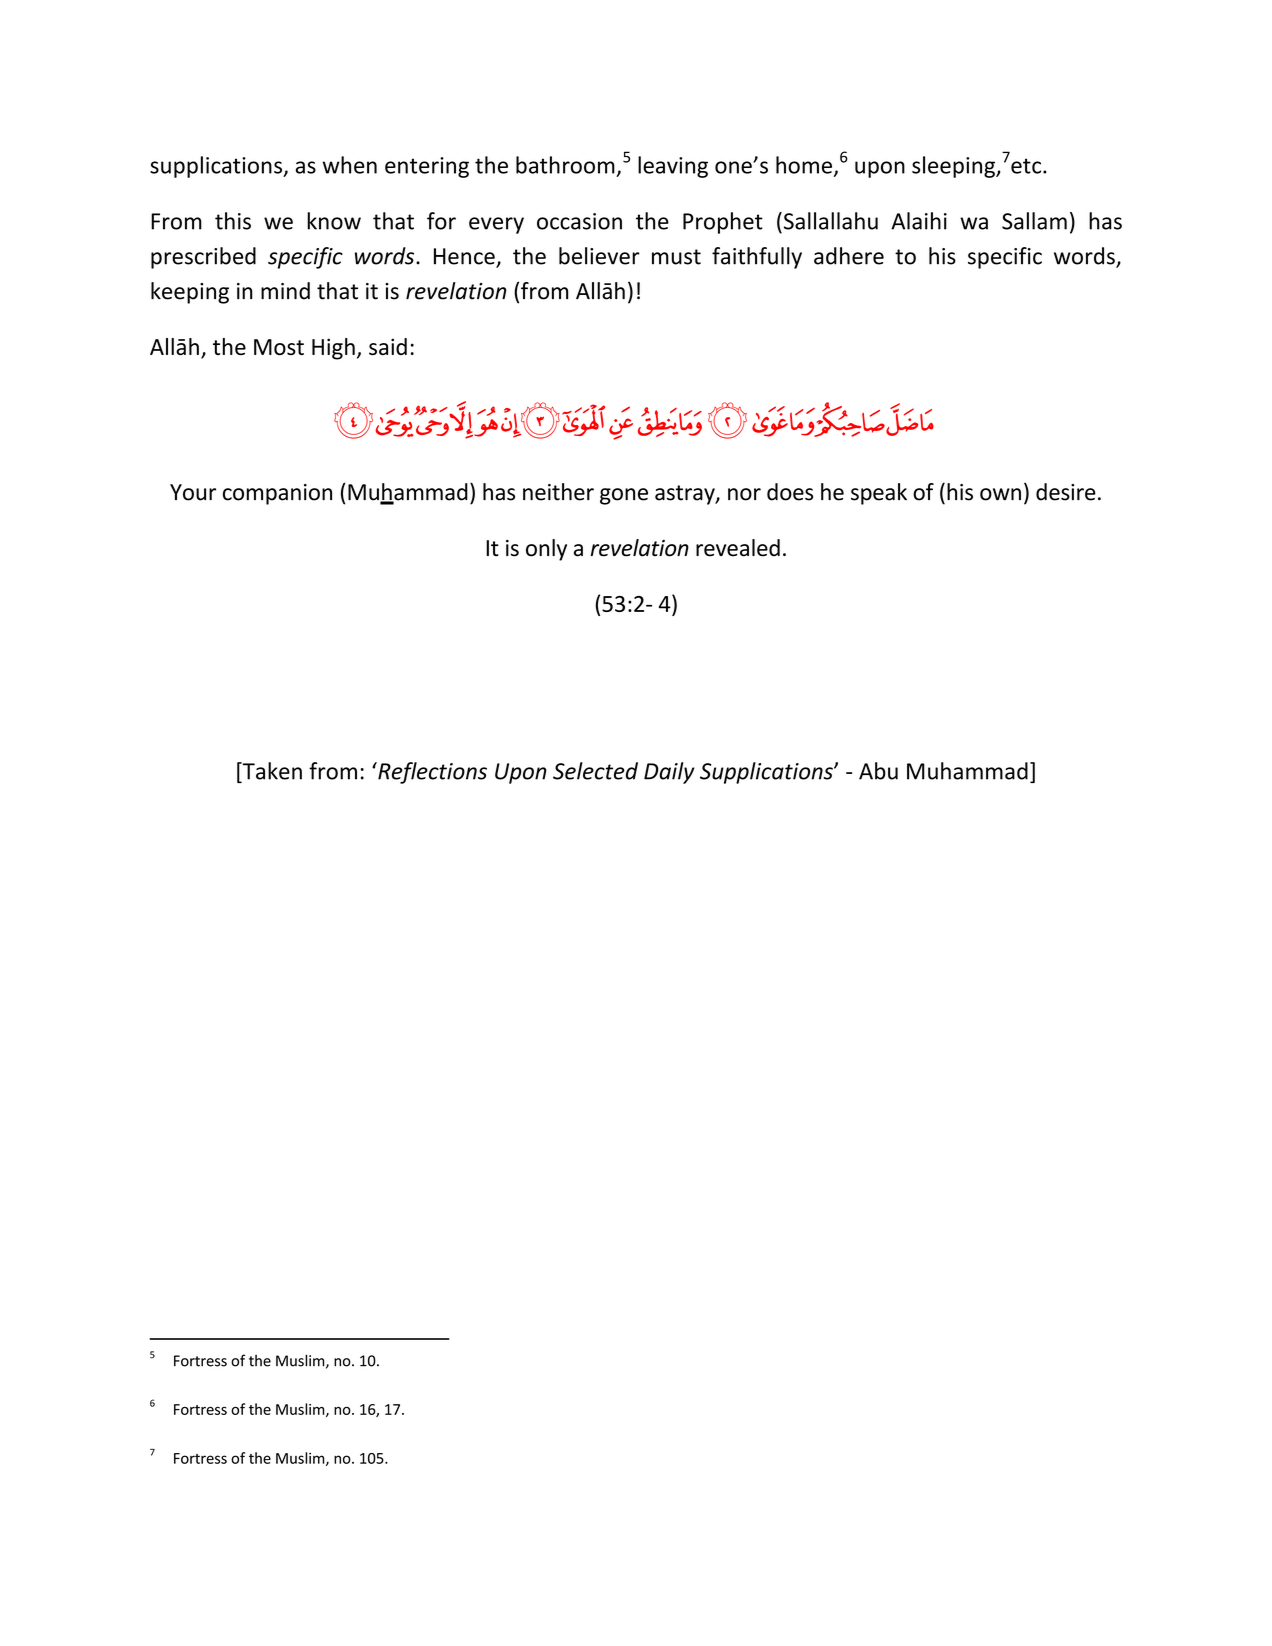  I want to click on Taken, so click(271, 772).
